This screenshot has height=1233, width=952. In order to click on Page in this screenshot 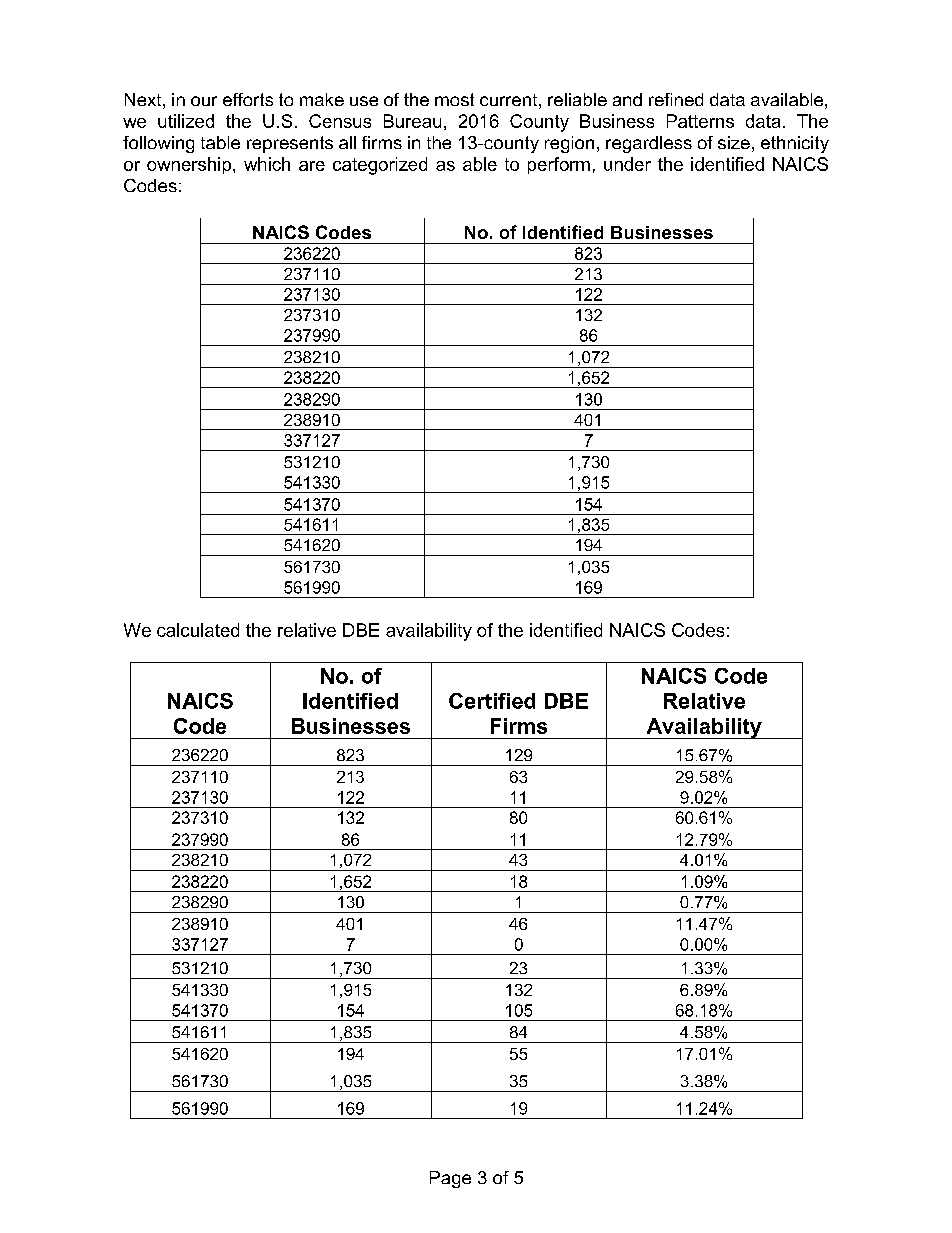, I will do `click(450, 1179)`.
